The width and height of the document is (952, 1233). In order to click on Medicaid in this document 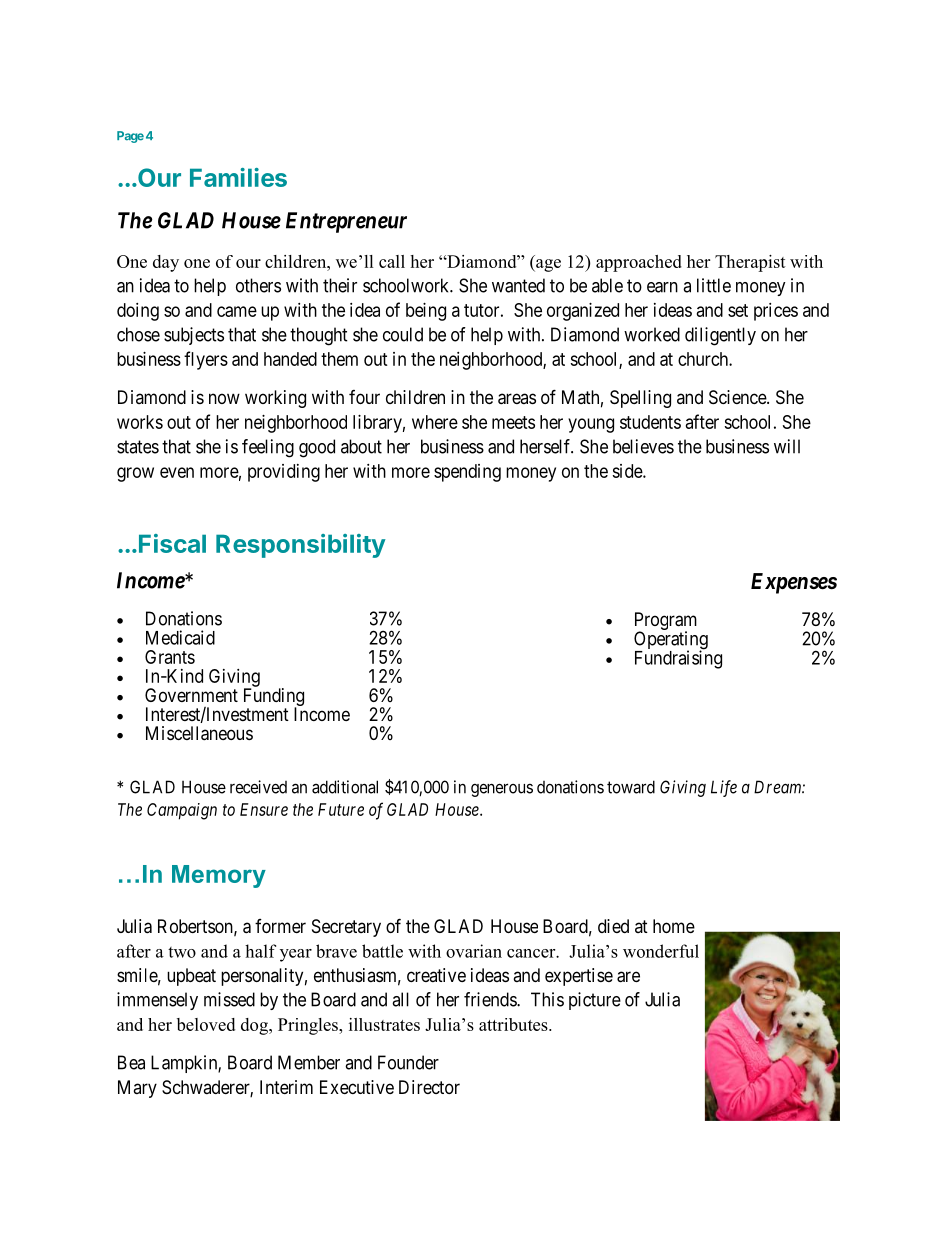, I will do `click(180, 637)`.
